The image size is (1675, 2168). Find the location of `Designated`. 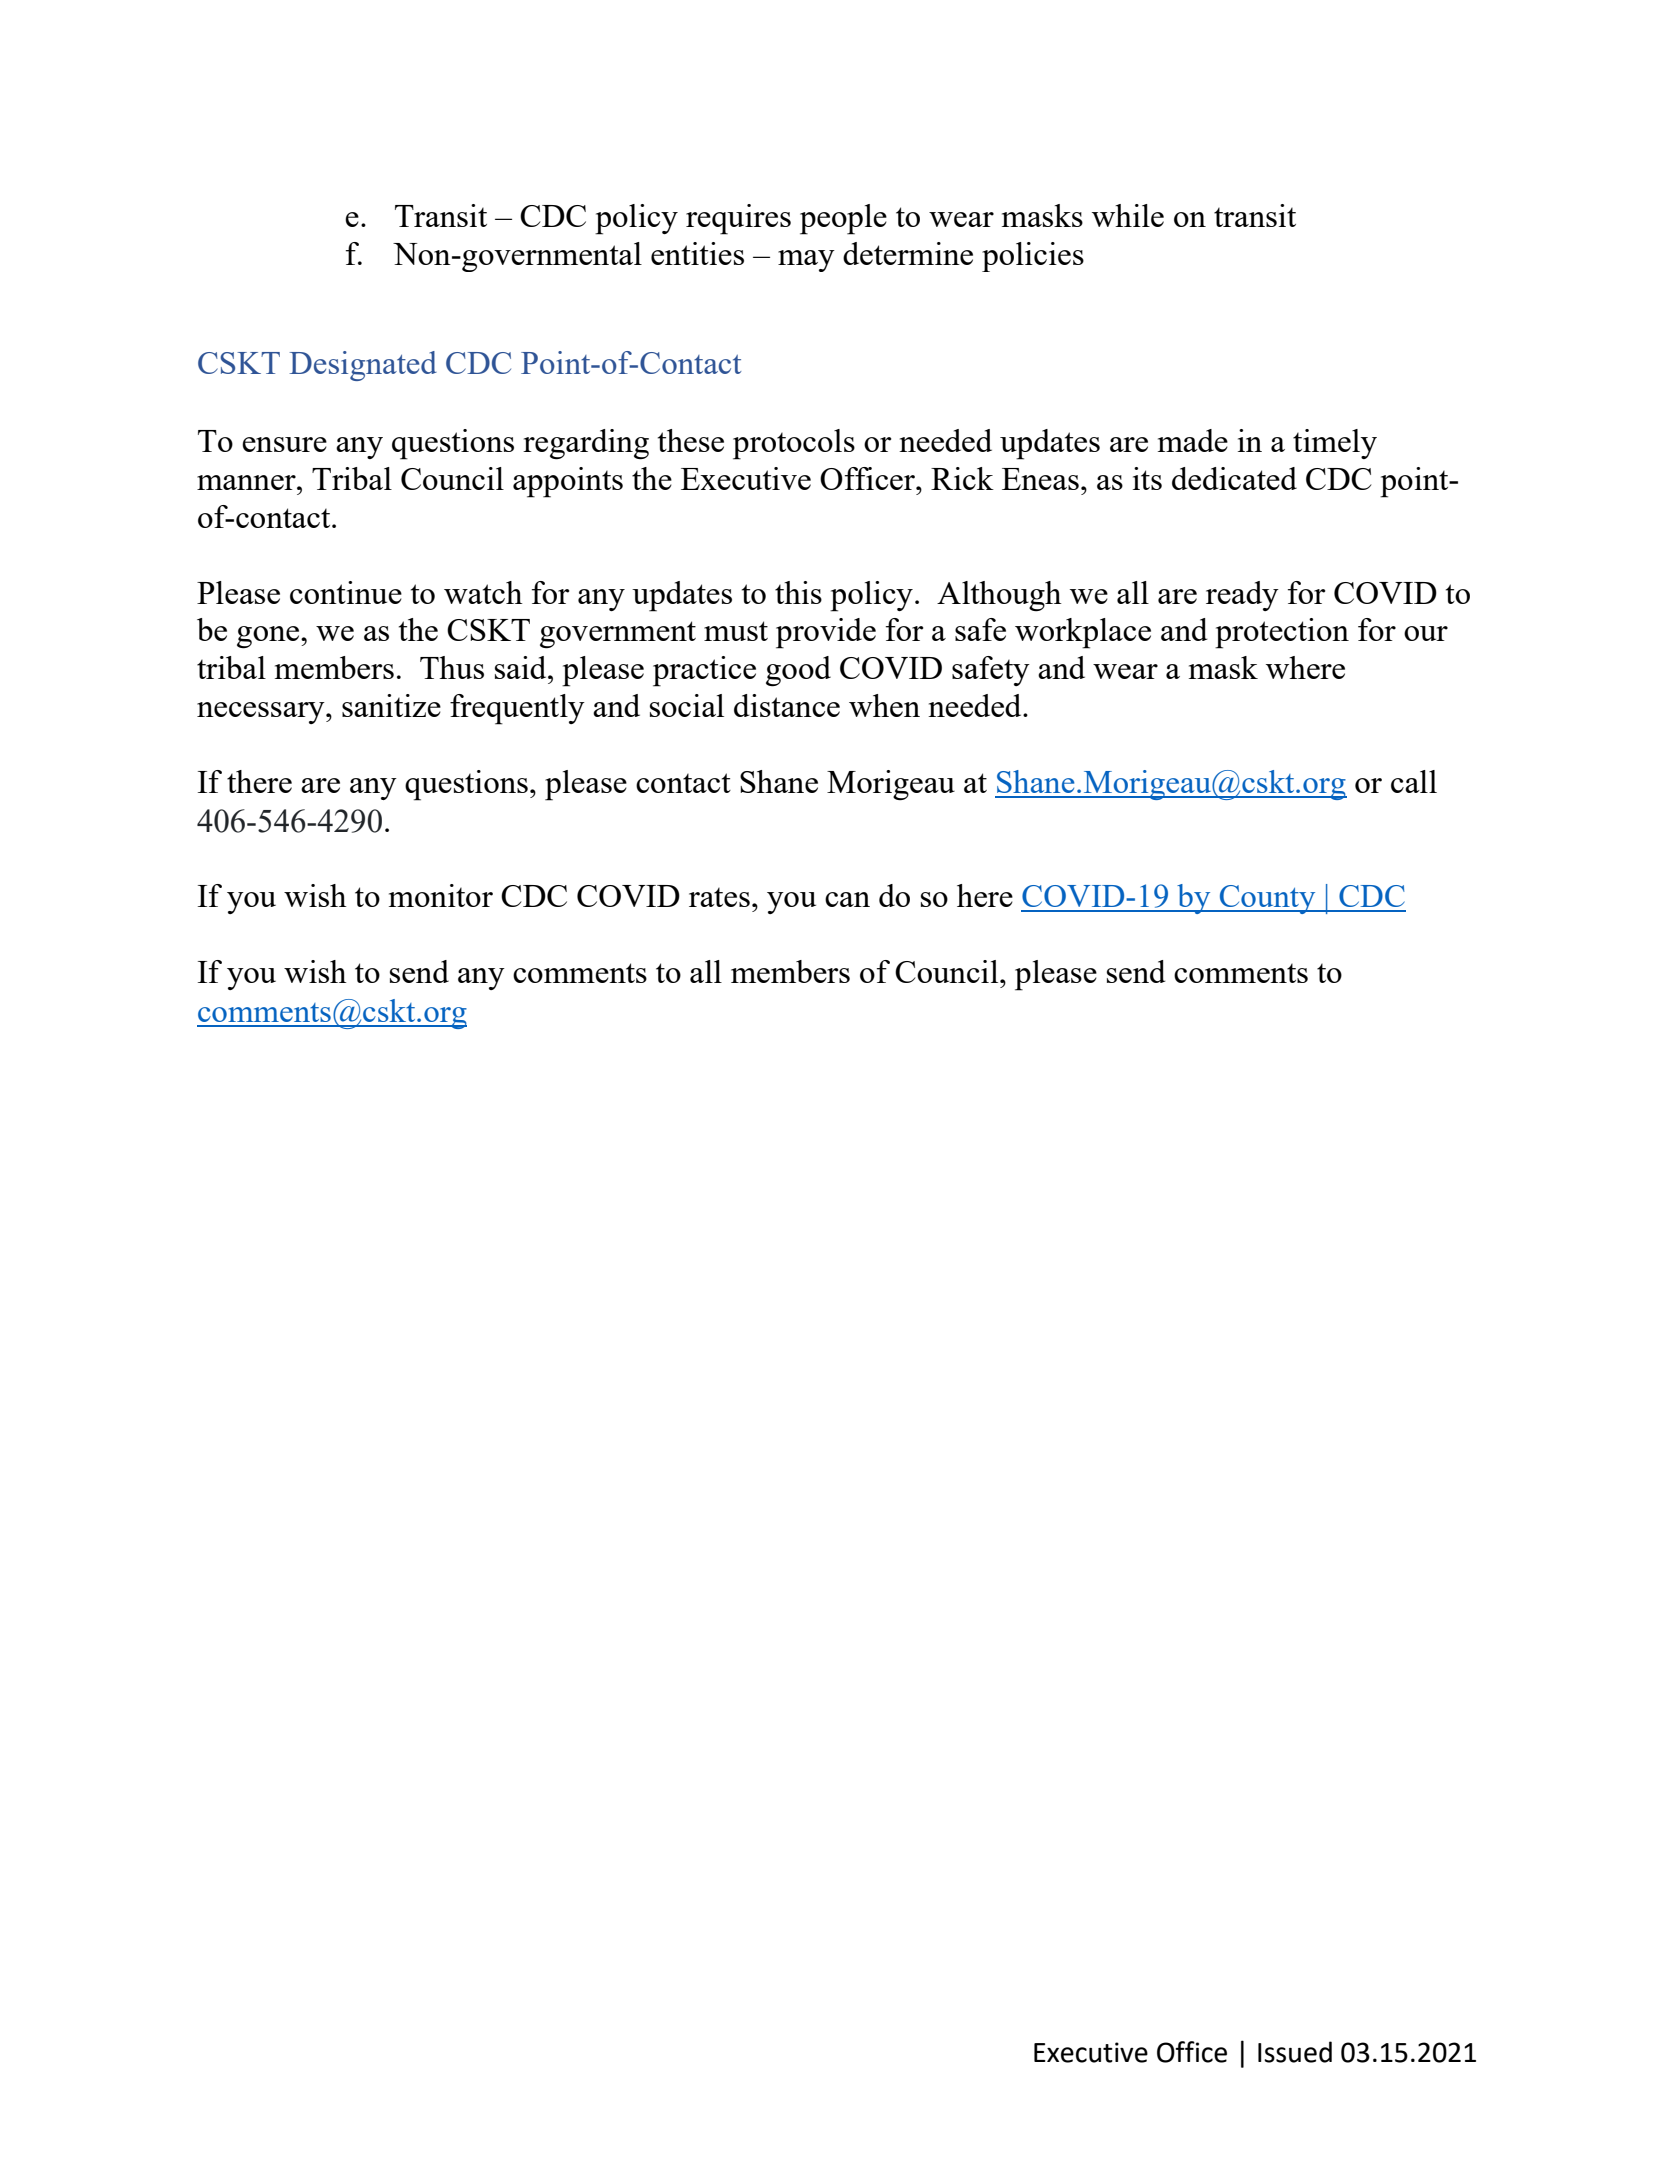

Designated is located at coordinates (363, 366).
